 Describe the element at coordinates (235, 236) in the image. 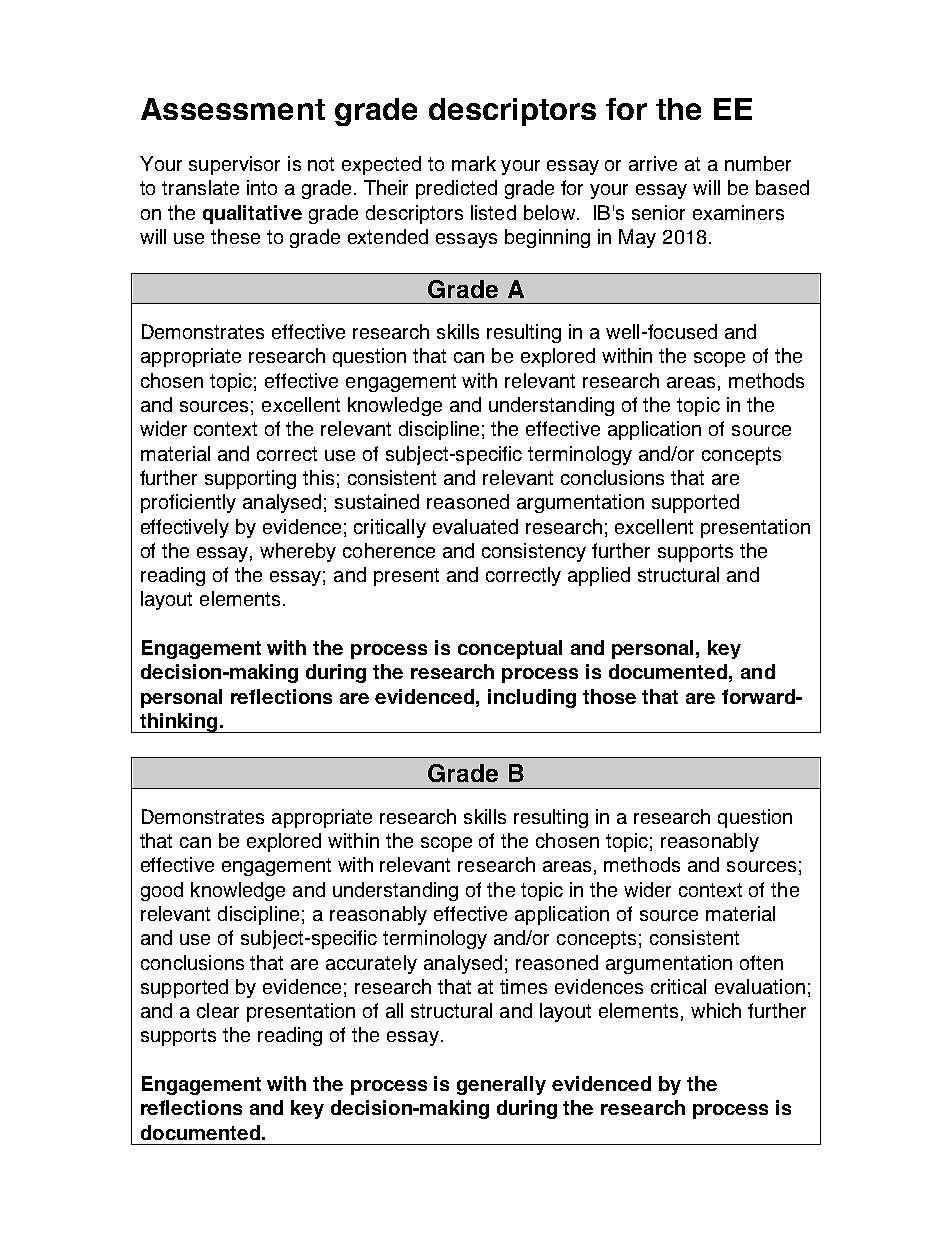

I see `these` at that location.
